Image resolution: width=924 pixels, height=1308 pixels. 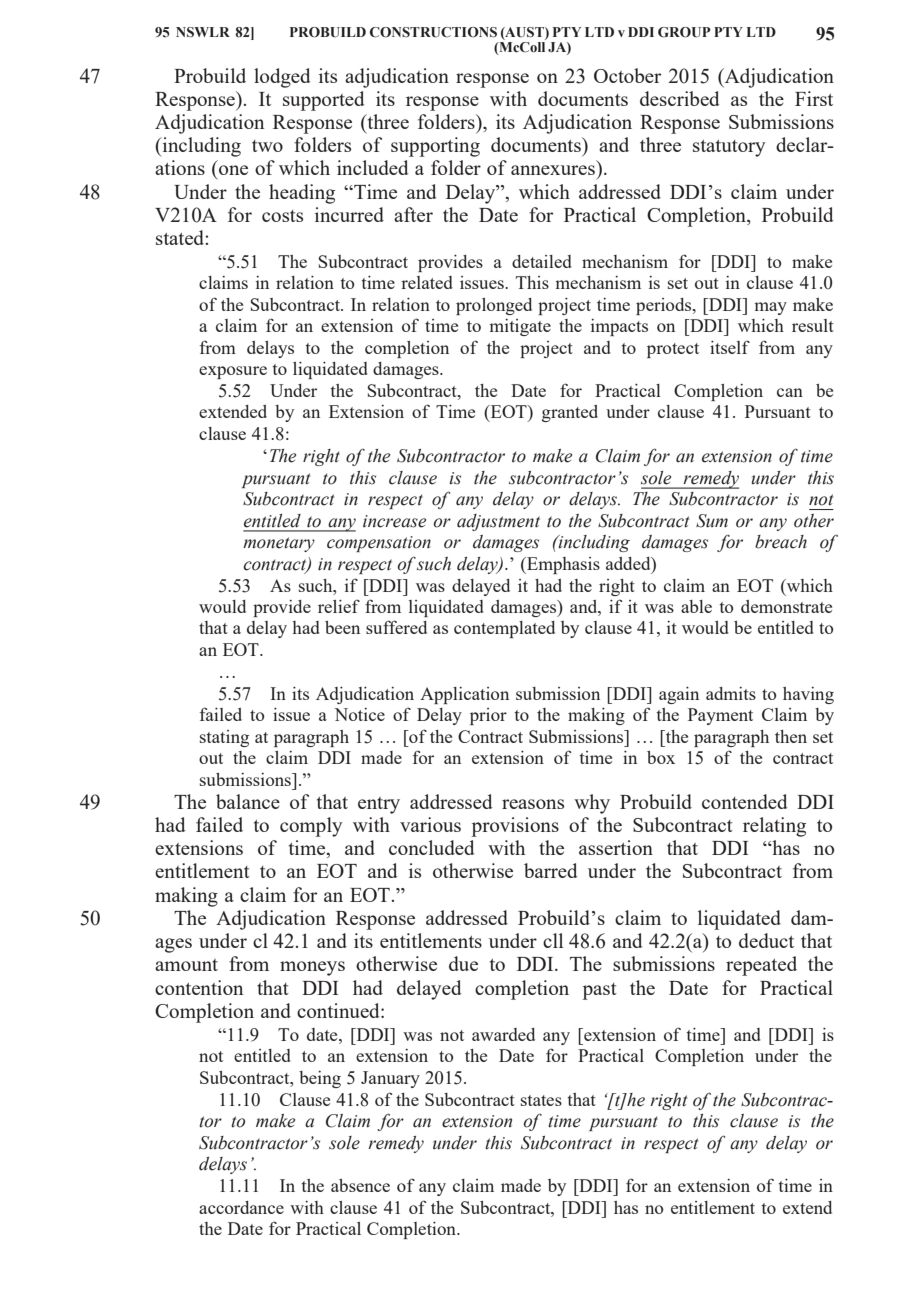 I want to click on able, so click(x=696, y=606).
